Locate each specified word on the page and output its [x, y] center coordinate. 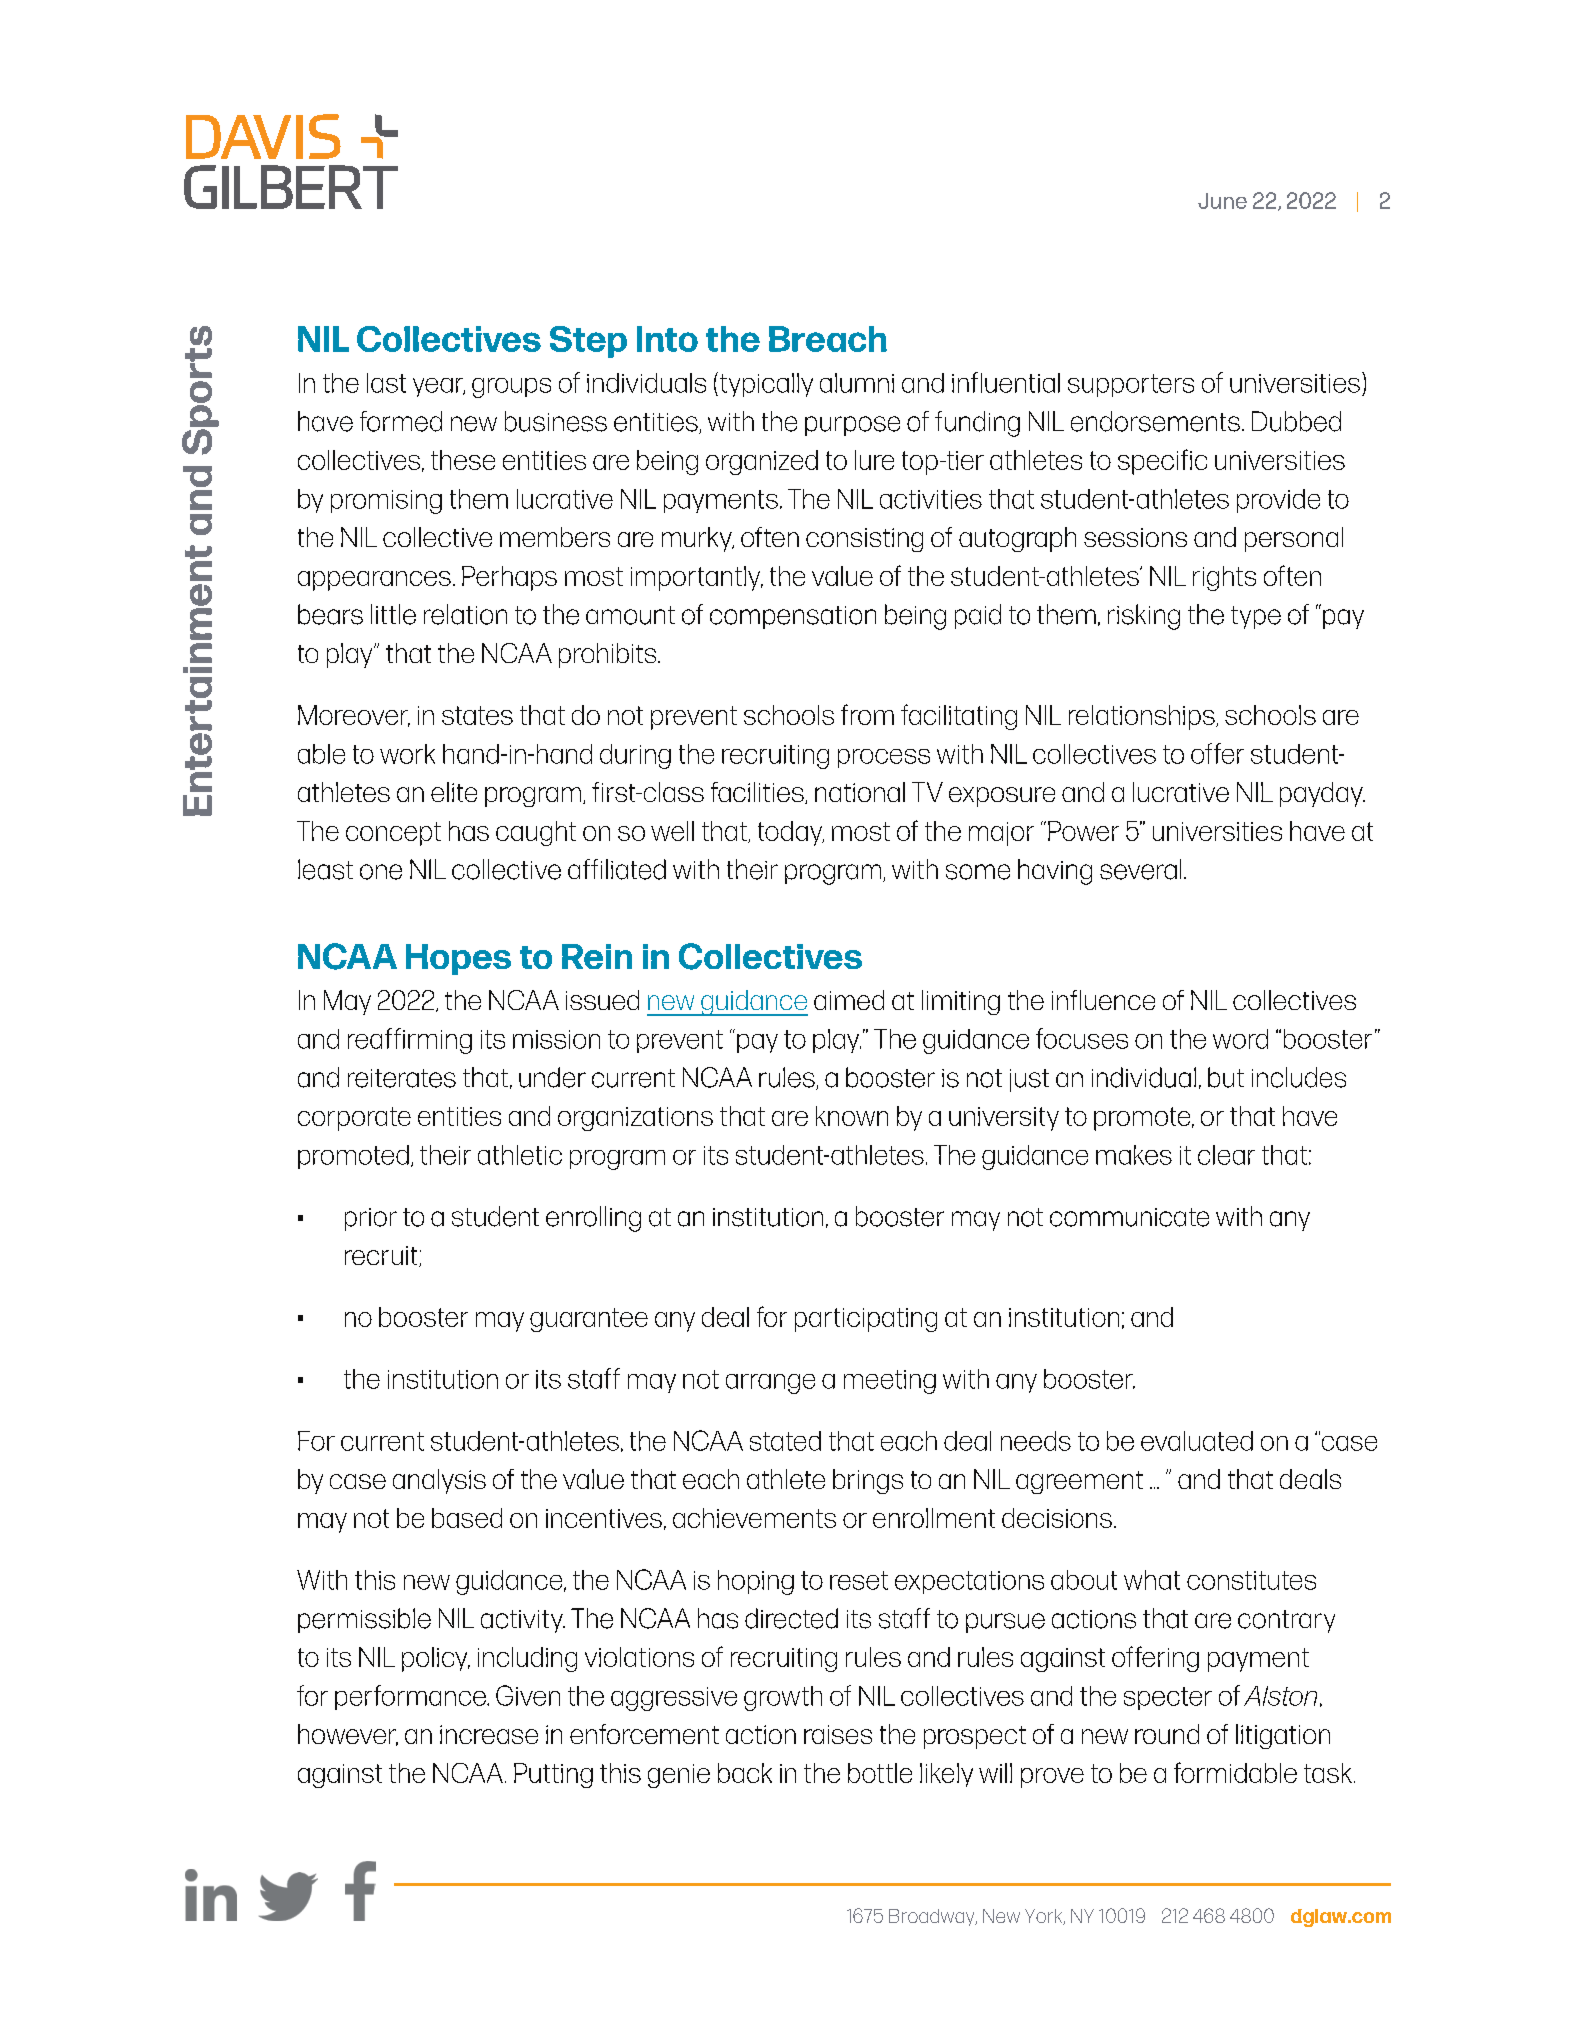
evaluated [1197, 1441]
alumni [857, 383]
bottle [880, 1773]
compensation [793, 617]
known [852, 1116]
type [1256, 617]
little [393, 614]
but [1226, 1077]
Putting [553, 1775]
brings [868, 1481]
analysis [439, 1481]
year [439, 387]
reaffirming [410, 1041]
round [1167, 1734]
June [1222, 201]
